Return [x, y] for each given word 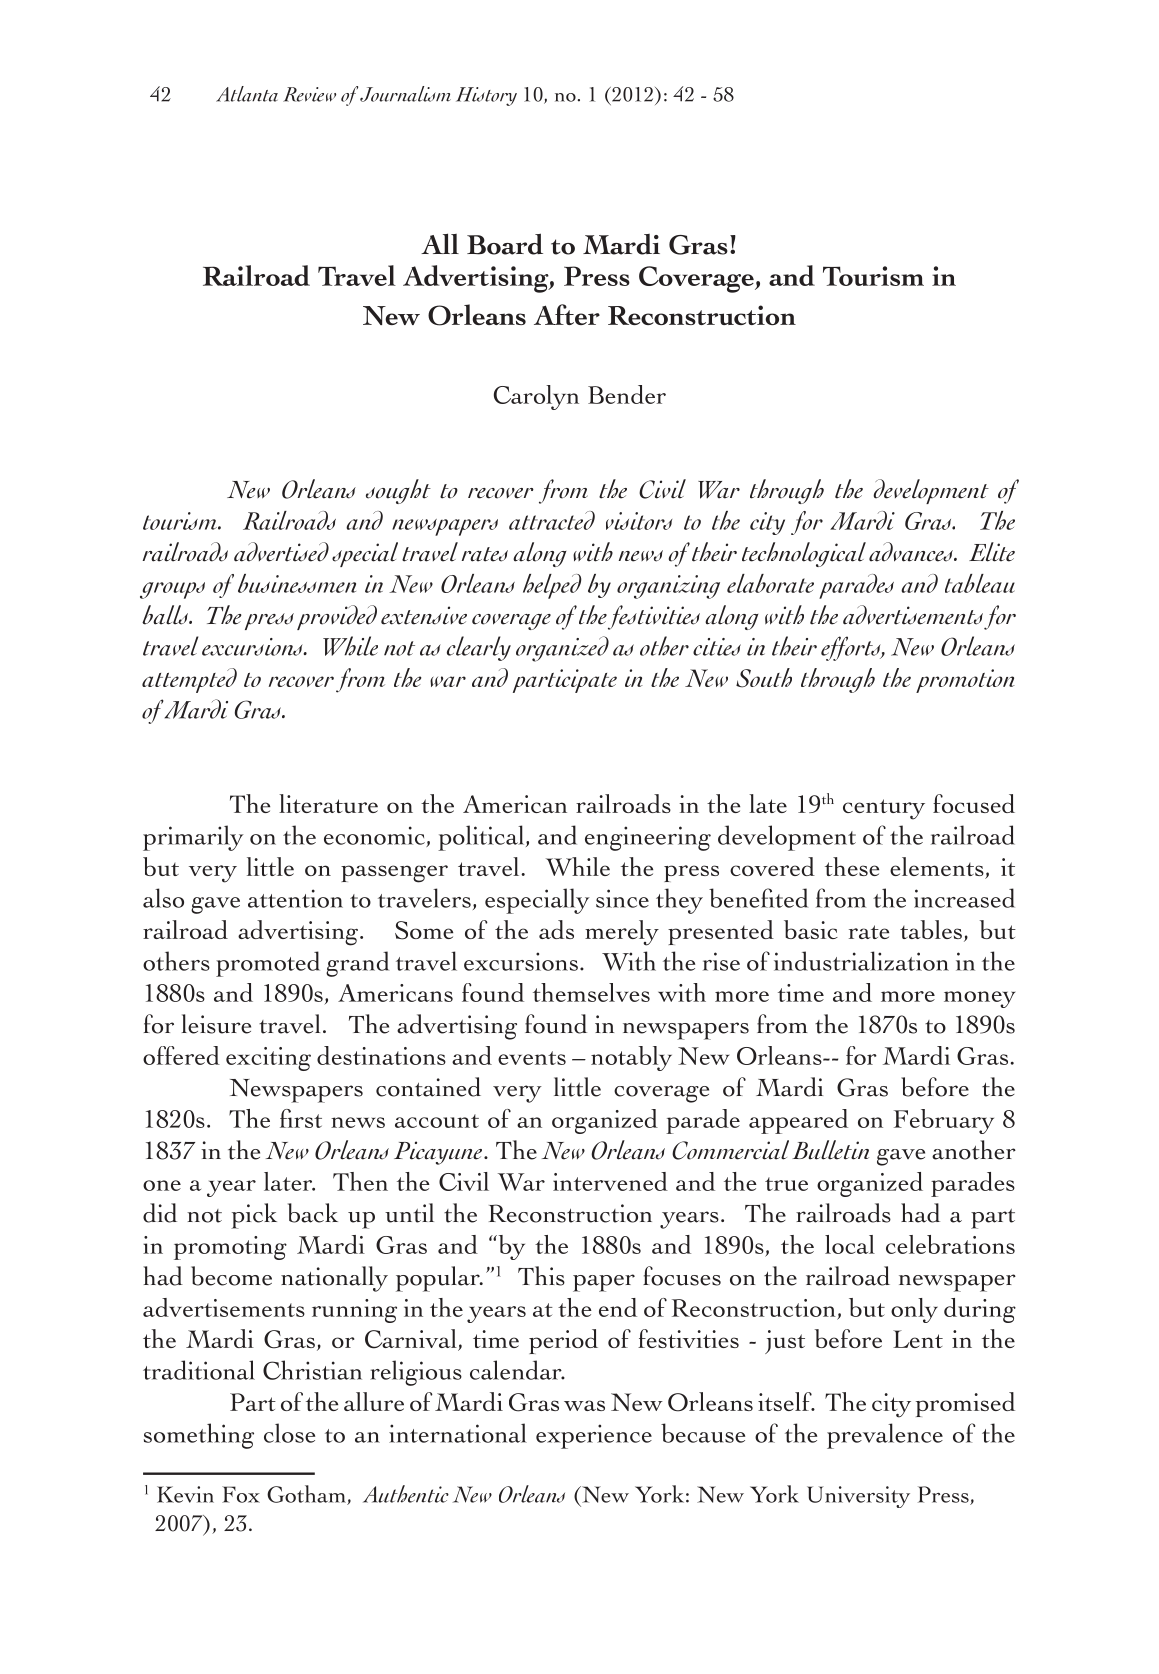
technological [804, 554]
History [486, 96]
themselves [591, 992]
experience [594, 1436]
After [567, 314]
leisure [216, 1024]
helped [552, 586]
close [289, 1433]
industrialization [861, 961]
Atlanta [247, 94]
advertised [281, 552]
